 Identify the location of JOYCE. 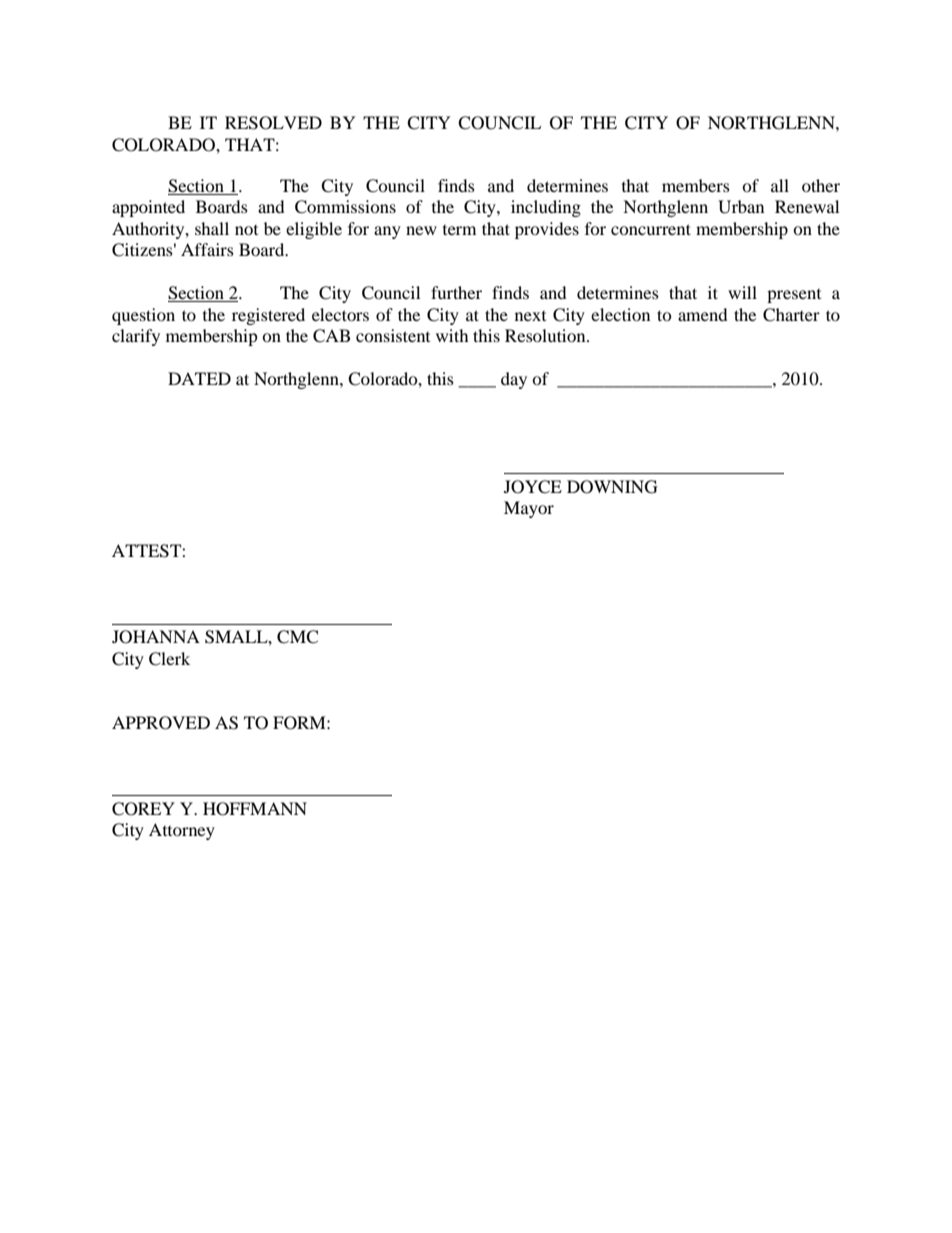
(533, 487).
